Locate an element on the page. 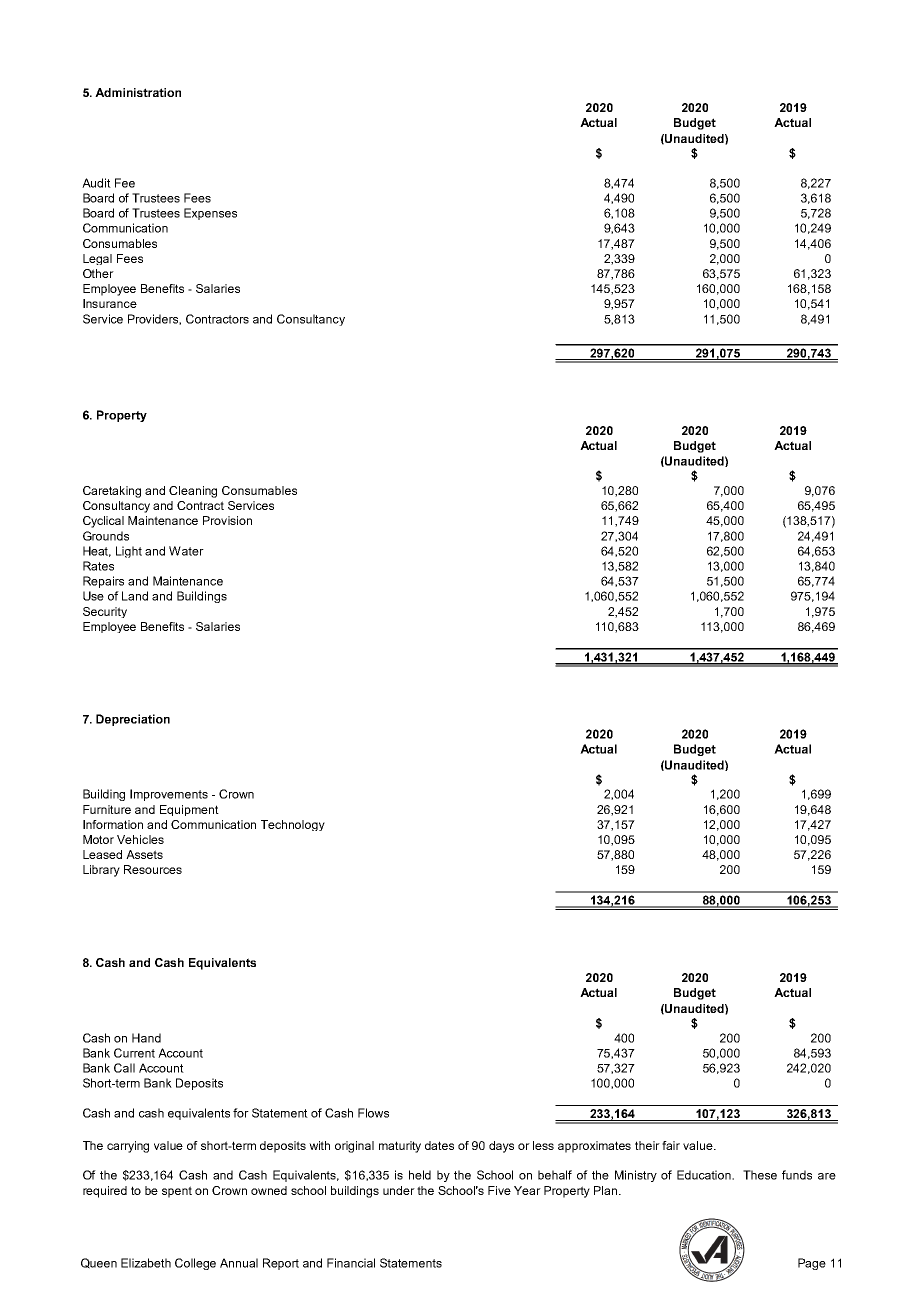  Provision is located at coordinates (227, 520).
